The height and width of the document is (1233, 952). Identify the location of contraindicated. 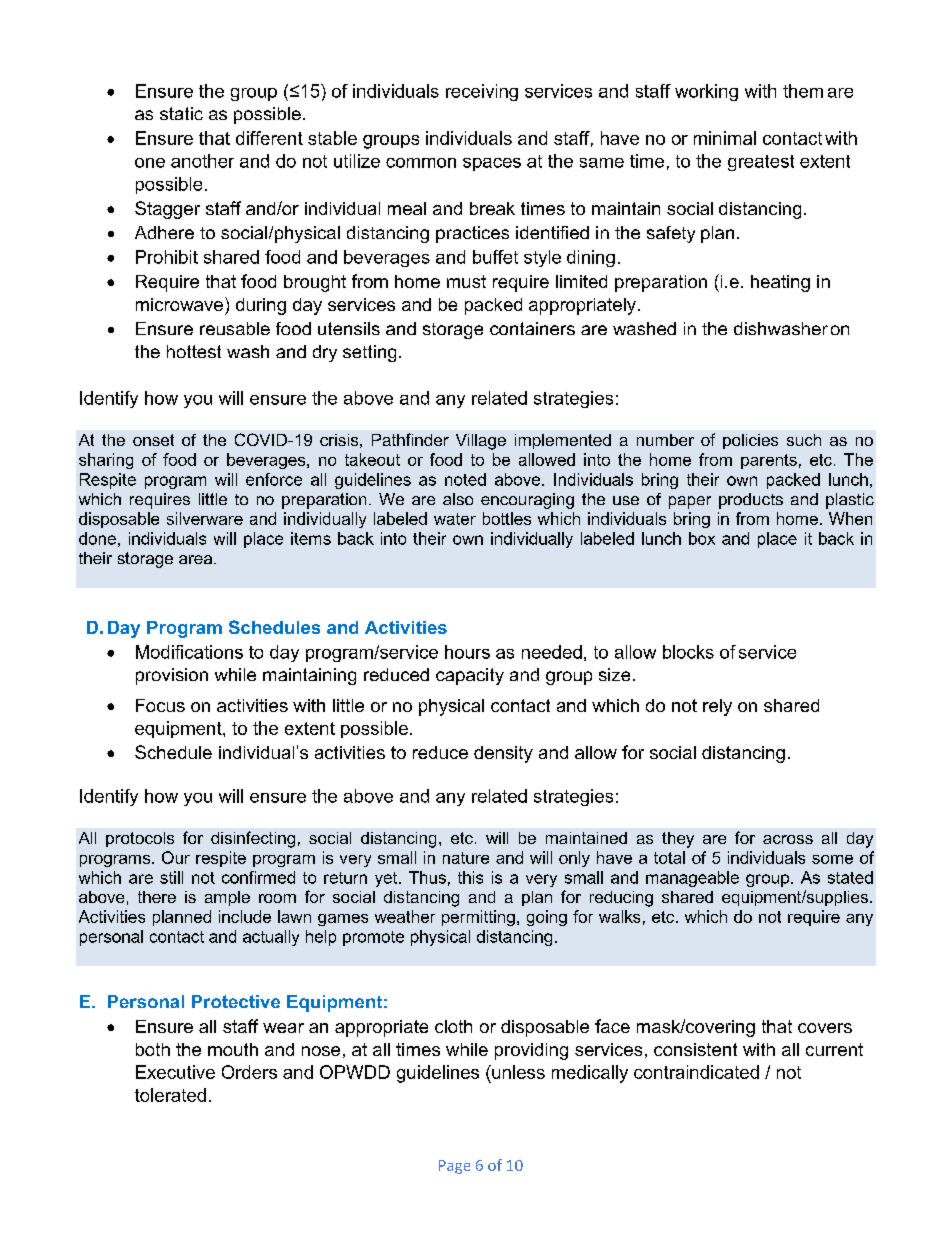
(696, 1072).
